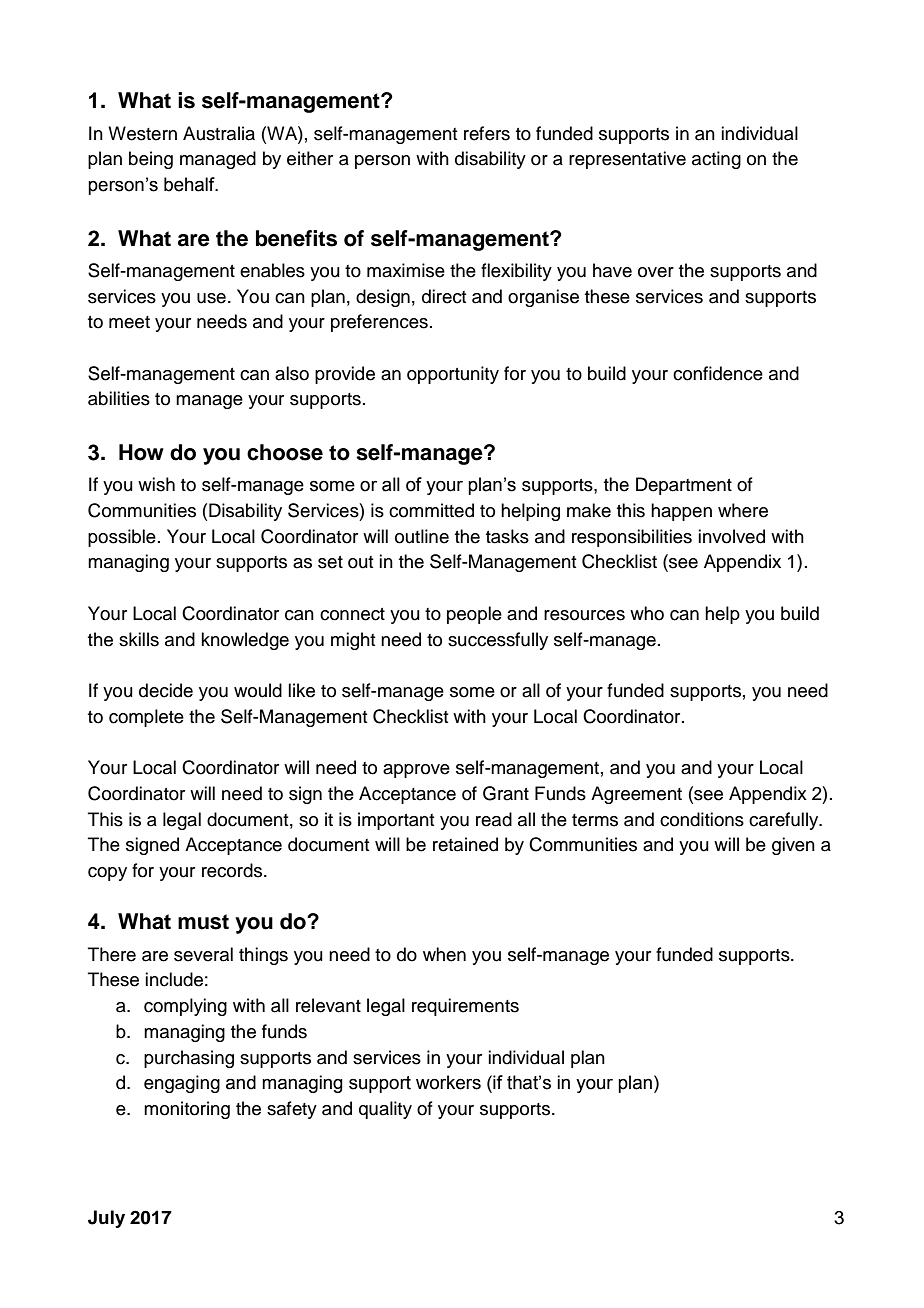 This page has height=1308, width=924. Describe the element at coordinates (106, 1219) in the page. I see `July` at that location.
